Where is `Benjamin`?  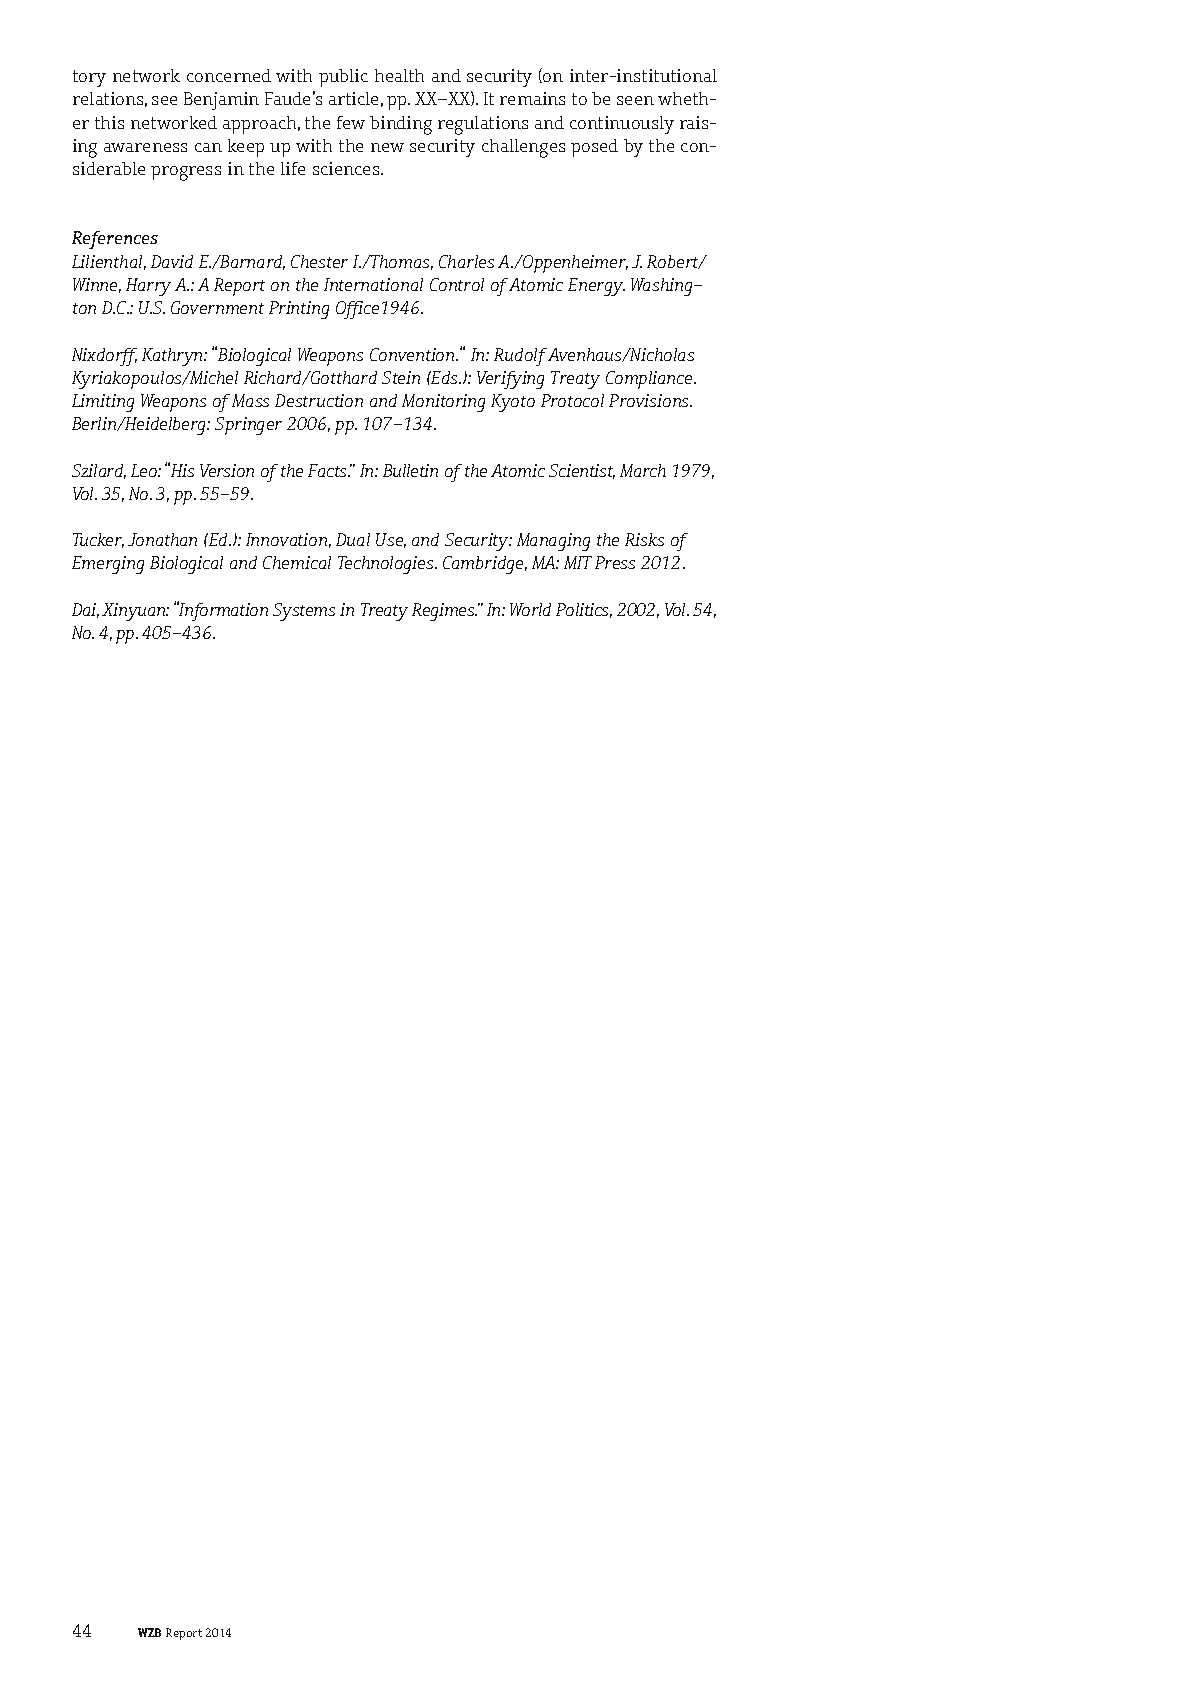
Benjamin is located at coordinates (221, 101).
